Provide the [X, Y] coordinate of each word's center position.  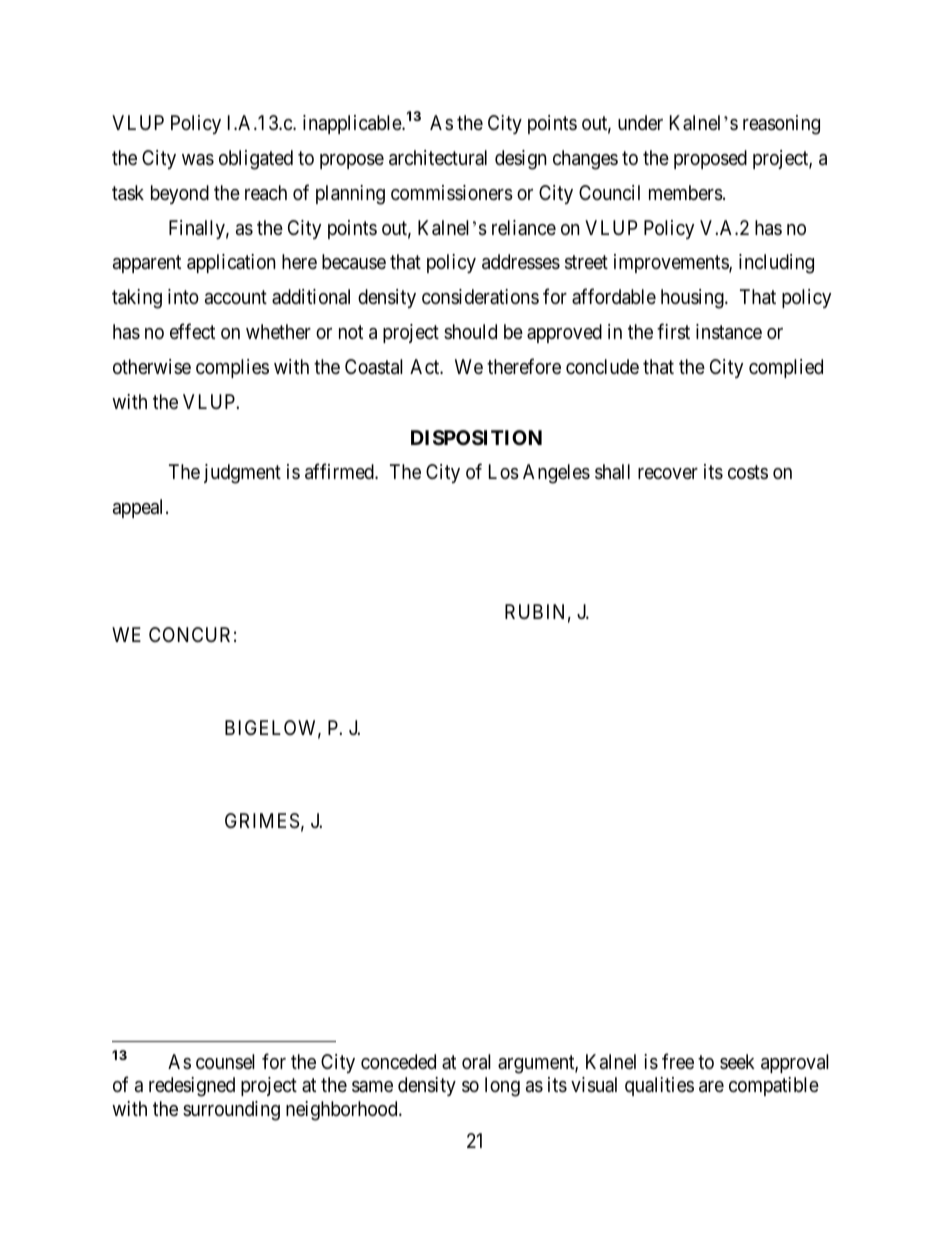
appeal [140, 508]
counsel [225, 1061]
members [686, 193]
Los [504, 472]
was [198, 160]
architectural [438, 158]
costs [748, 472]
